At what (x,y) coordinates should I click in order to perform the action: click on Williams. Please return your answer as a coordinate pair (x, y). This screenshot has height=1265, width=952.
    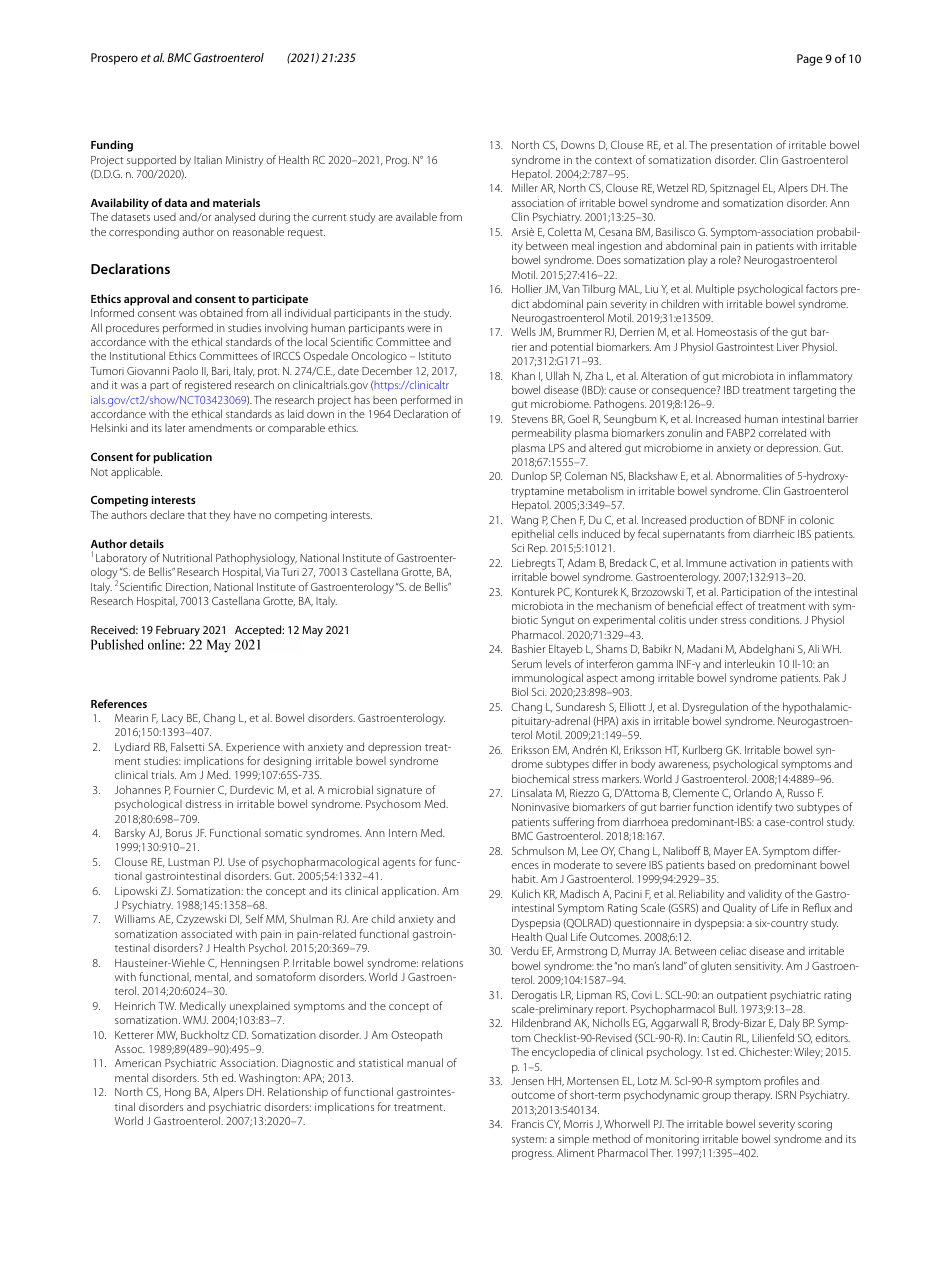
    Looking at the image, I should click on (135, 918).
